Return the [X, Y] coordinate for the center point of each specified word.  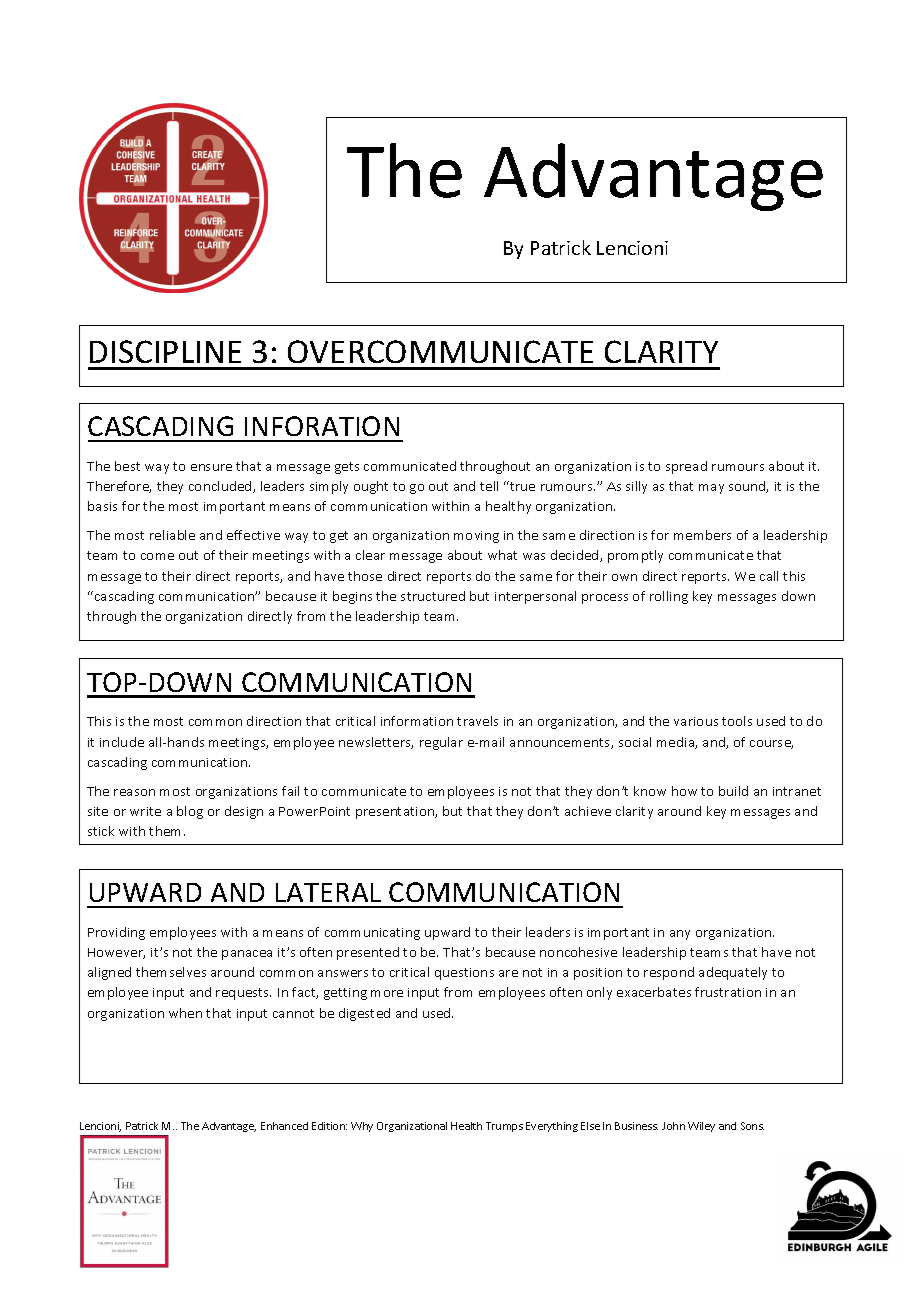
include [122, 742]
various [696, 721]
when [185, 1013]
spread [686, 467]
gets [347, 468]
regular [441, 743]
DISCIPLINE [165, 351]
